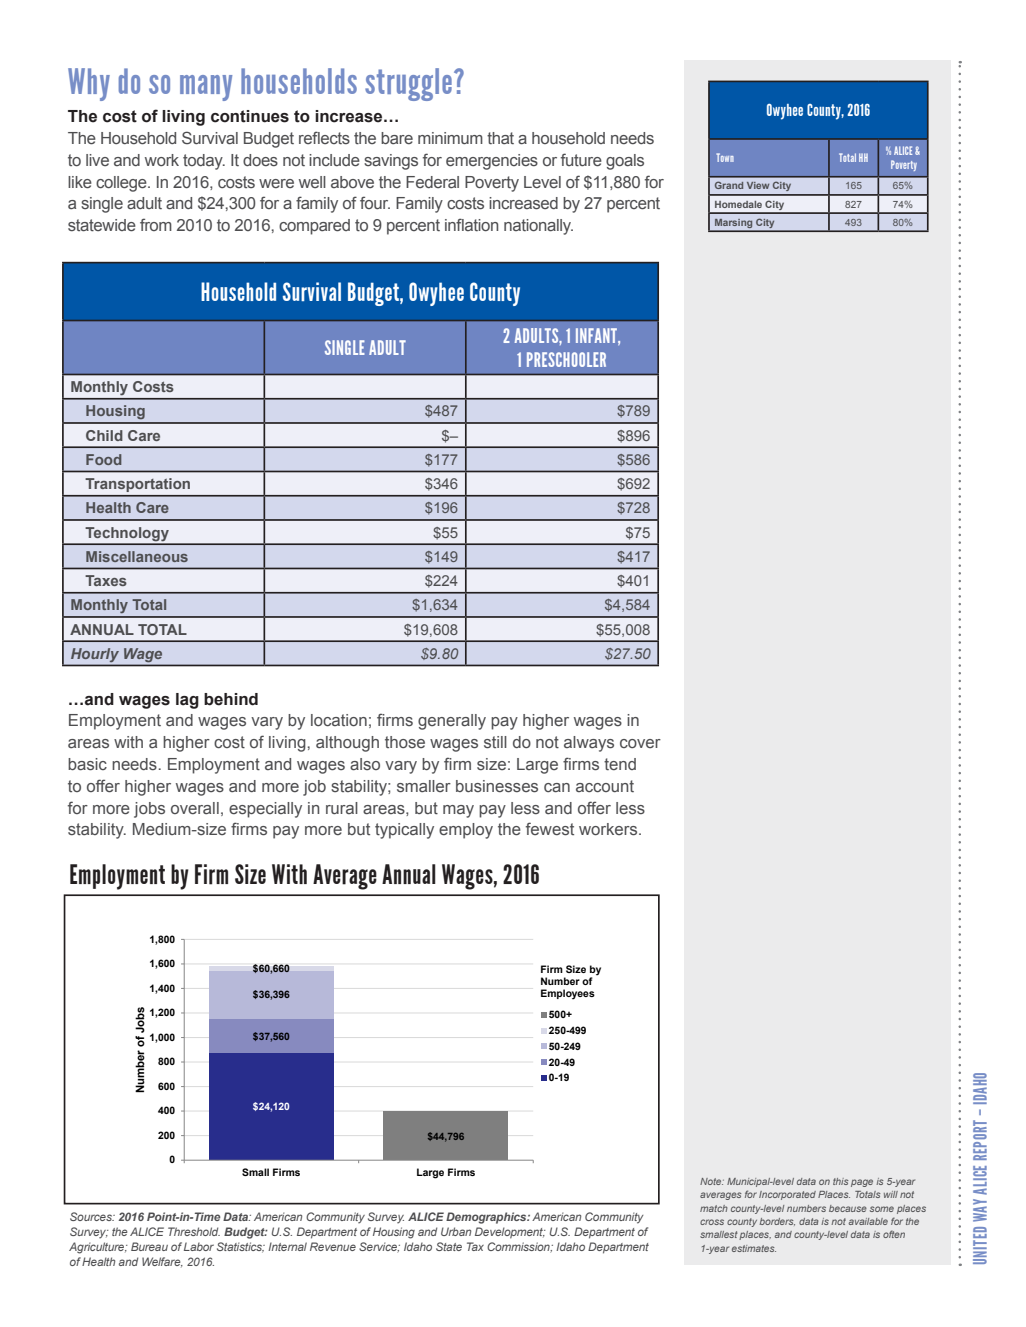  What do you see at coordinates (500, 138) in the document?
I see `that` at bounding box center [500, 138].
